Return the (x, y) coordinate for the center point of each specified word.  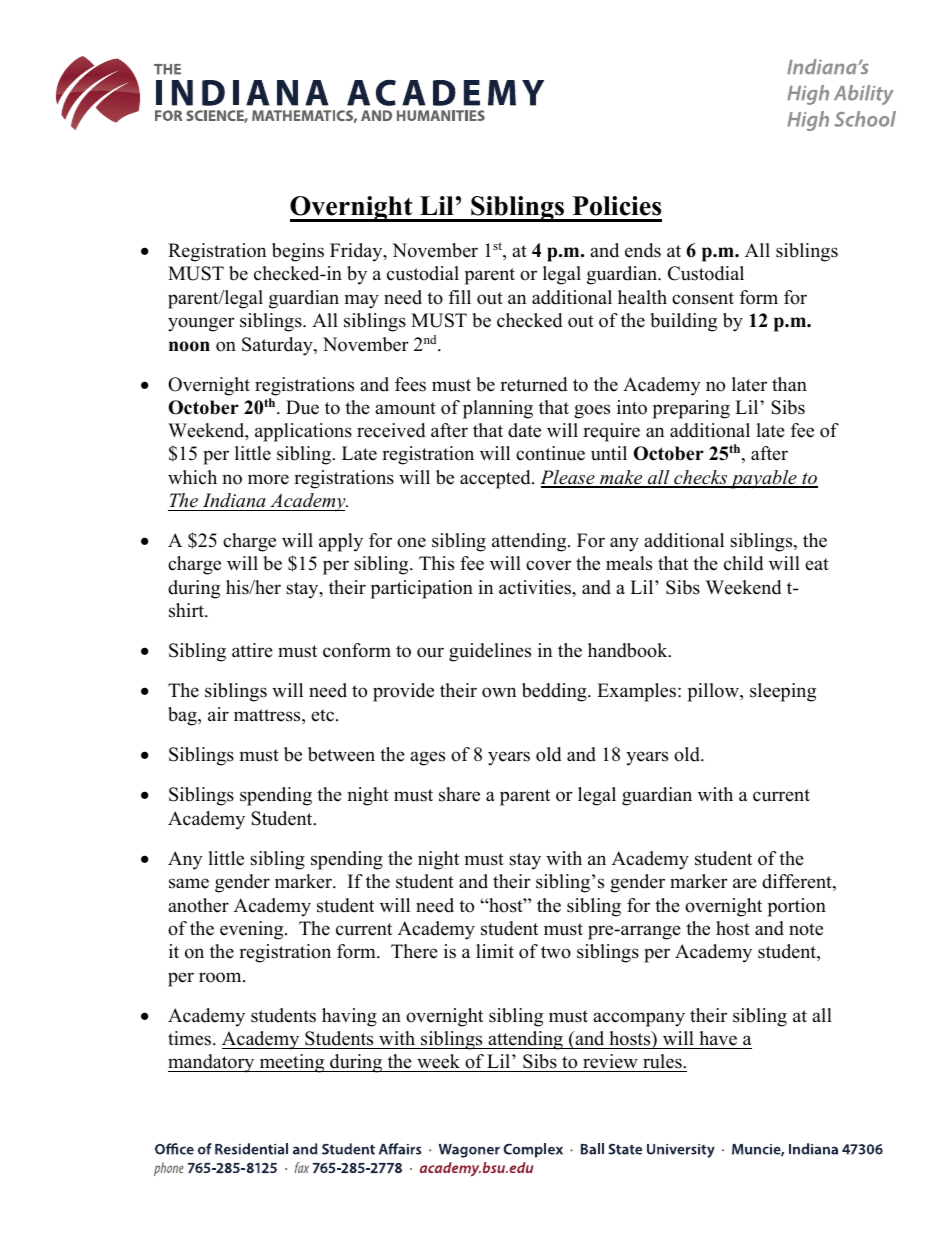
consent (703, 298)
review (610, 1063)
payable (763, 479)
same (189, 883)
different (798, 882)
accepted (496, 479)
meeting (292, 1063)
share (459, 794)
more (268, 479)
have (718, 1038)
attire (252, 650)
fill (460, 297)
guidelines (490, 652)
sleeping (783, 692)
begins (298, 252)
